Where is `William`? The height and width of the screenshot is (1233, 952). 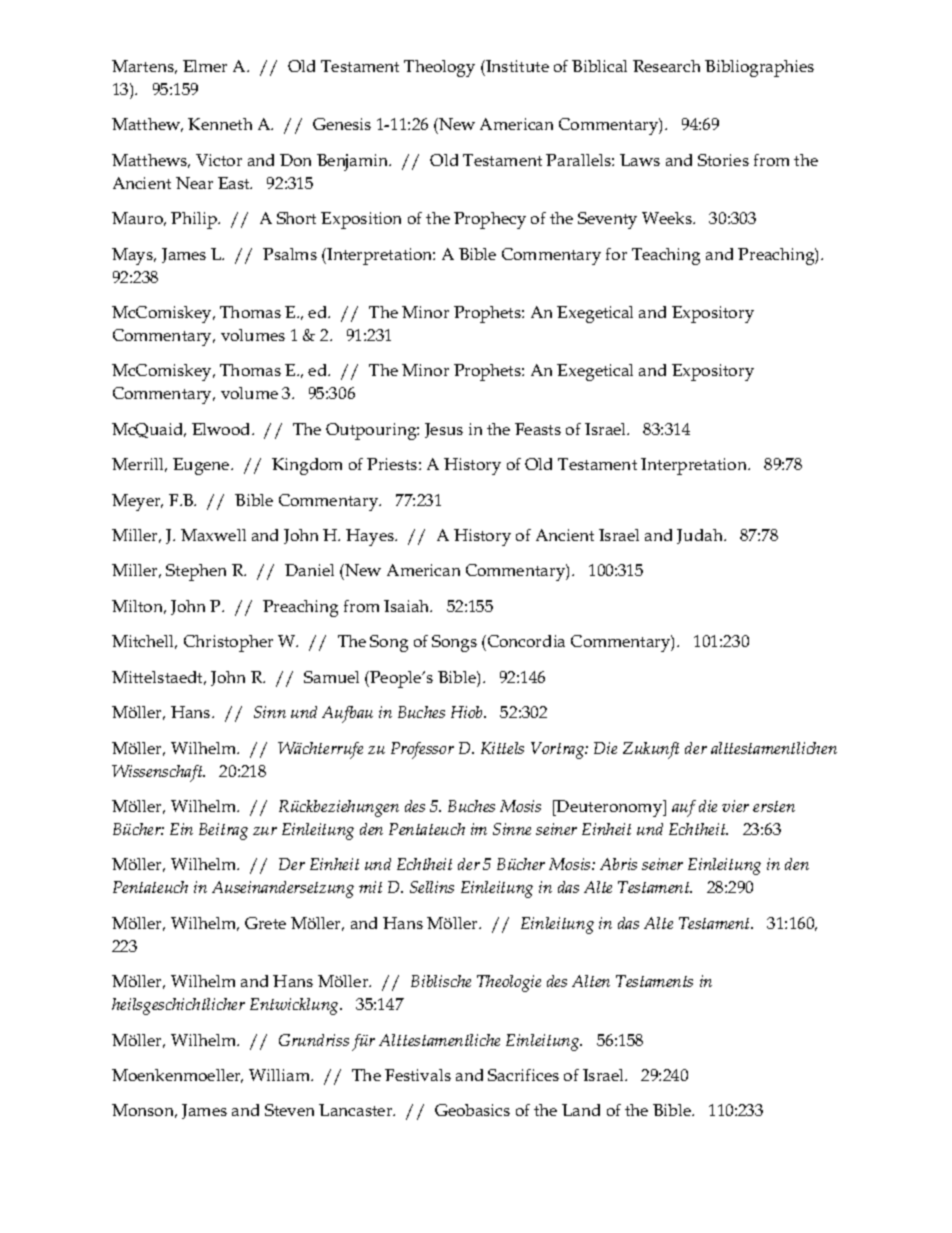
William is located at coordinates (281, 1075).
